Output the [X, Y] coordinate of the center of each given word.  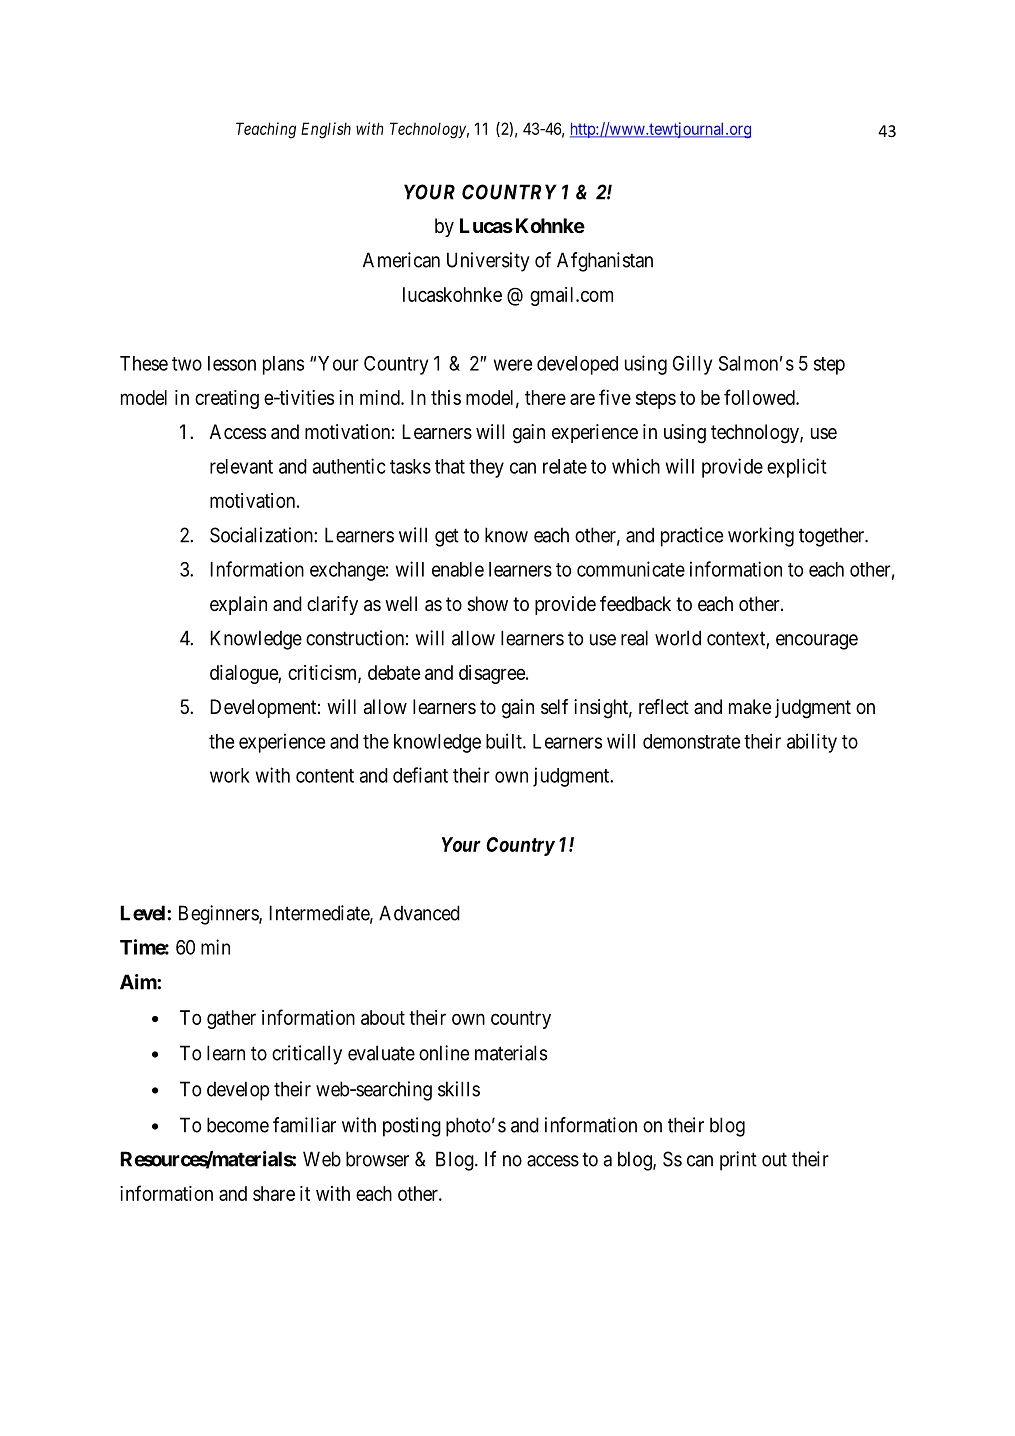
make [750, 706]
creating [227, 399]
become [238, 1125]
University [488, 262]
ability [812, 743]
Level [144, 913]
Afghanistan [605, 262]
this [446, 397]
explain [238, 605]
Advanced [419, 913]
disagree [493, 674]
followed [760, 397]
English [326, 130]
